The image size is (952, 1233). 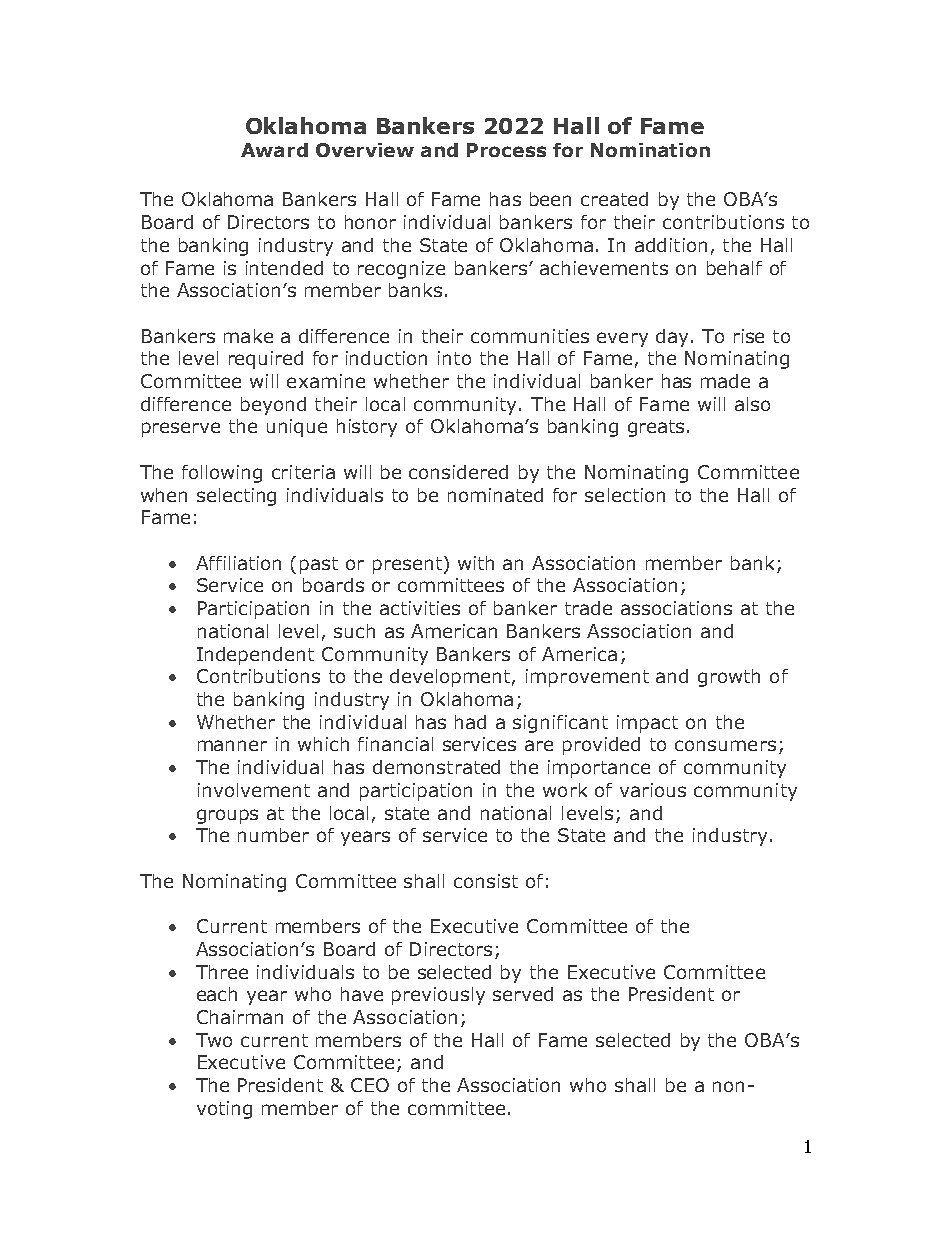 I want to click on Award, so click(x=274, y=150).
